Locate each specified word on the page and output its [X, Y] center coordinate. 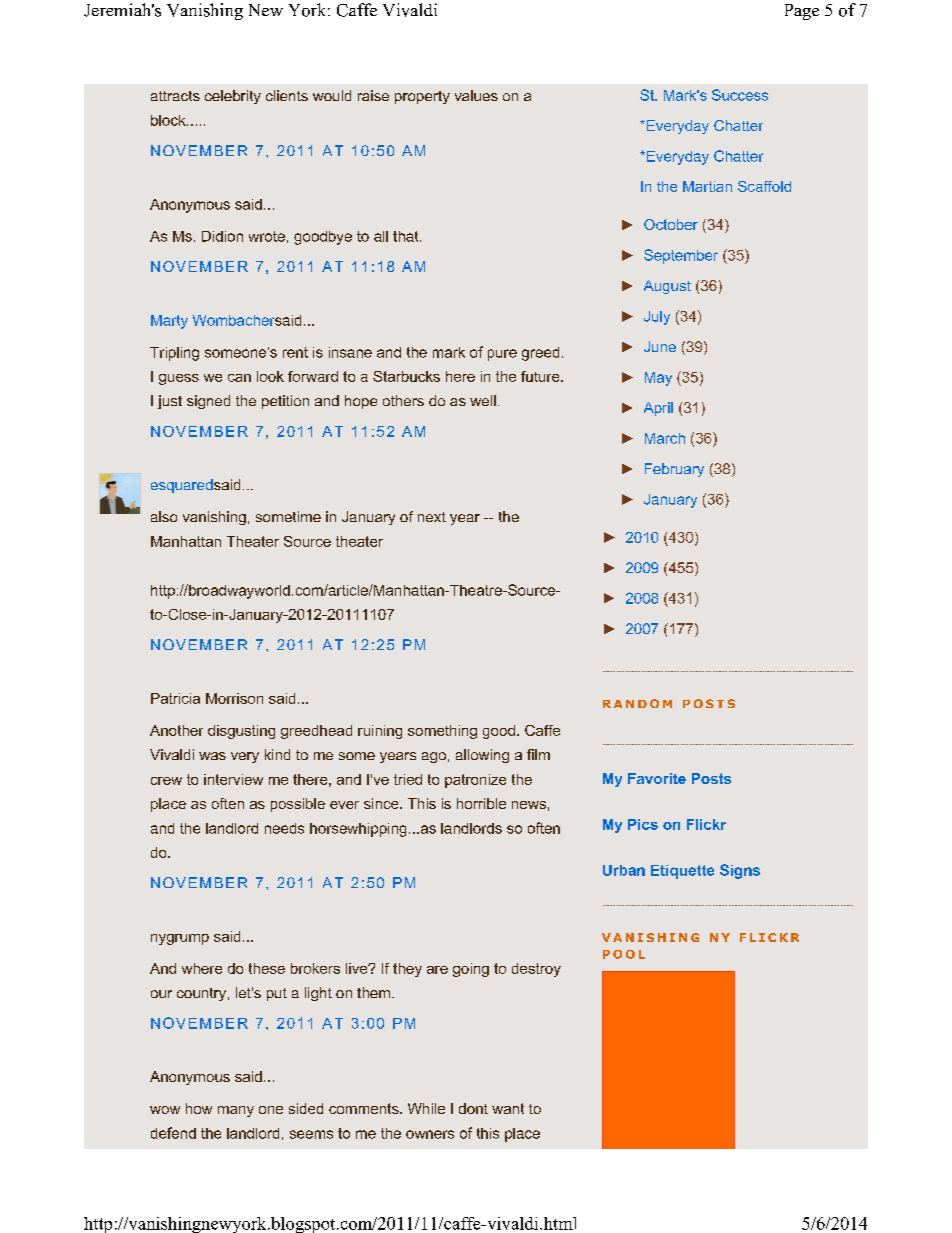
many [236, 1111]
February [674, 470]
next [432, 517]
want [508, 1108]
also [164, 516]
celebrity [233, 97]
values [476, 95]
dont [473, 1108]
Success [740, 95]
